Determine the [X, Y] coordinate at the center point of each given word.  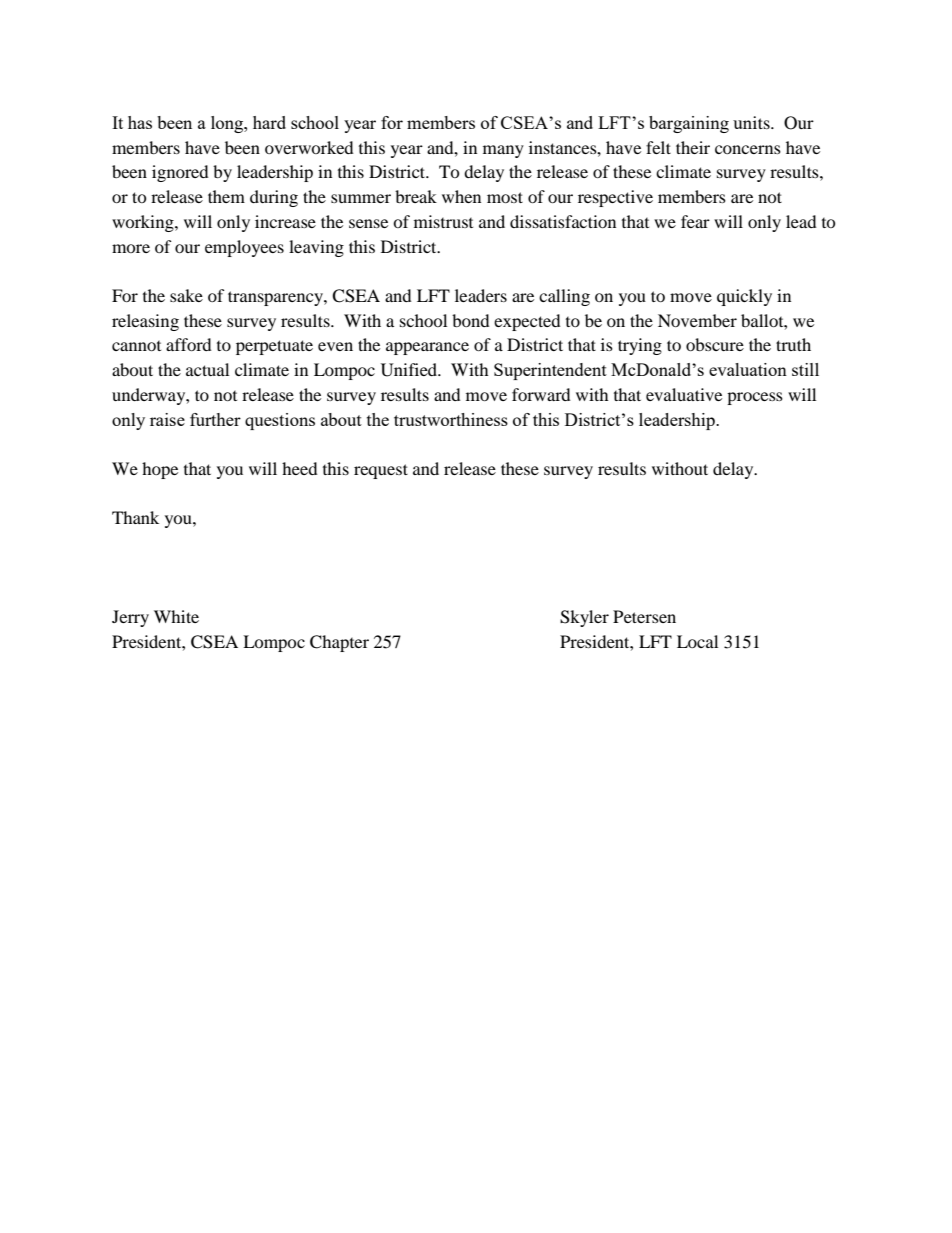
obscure [715, 344]
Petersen [644, 616]
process [755, 398]
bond [471, 320]
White [176, 616]
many [503, 151]
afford [189, 344]
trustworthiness [451, 419]
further [215, 419]
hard [269, 122]
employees [244, 248]
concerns [748, 149]
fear [695, 221]
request [381, 471]
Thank [135, 517]
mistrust [443, 221]
